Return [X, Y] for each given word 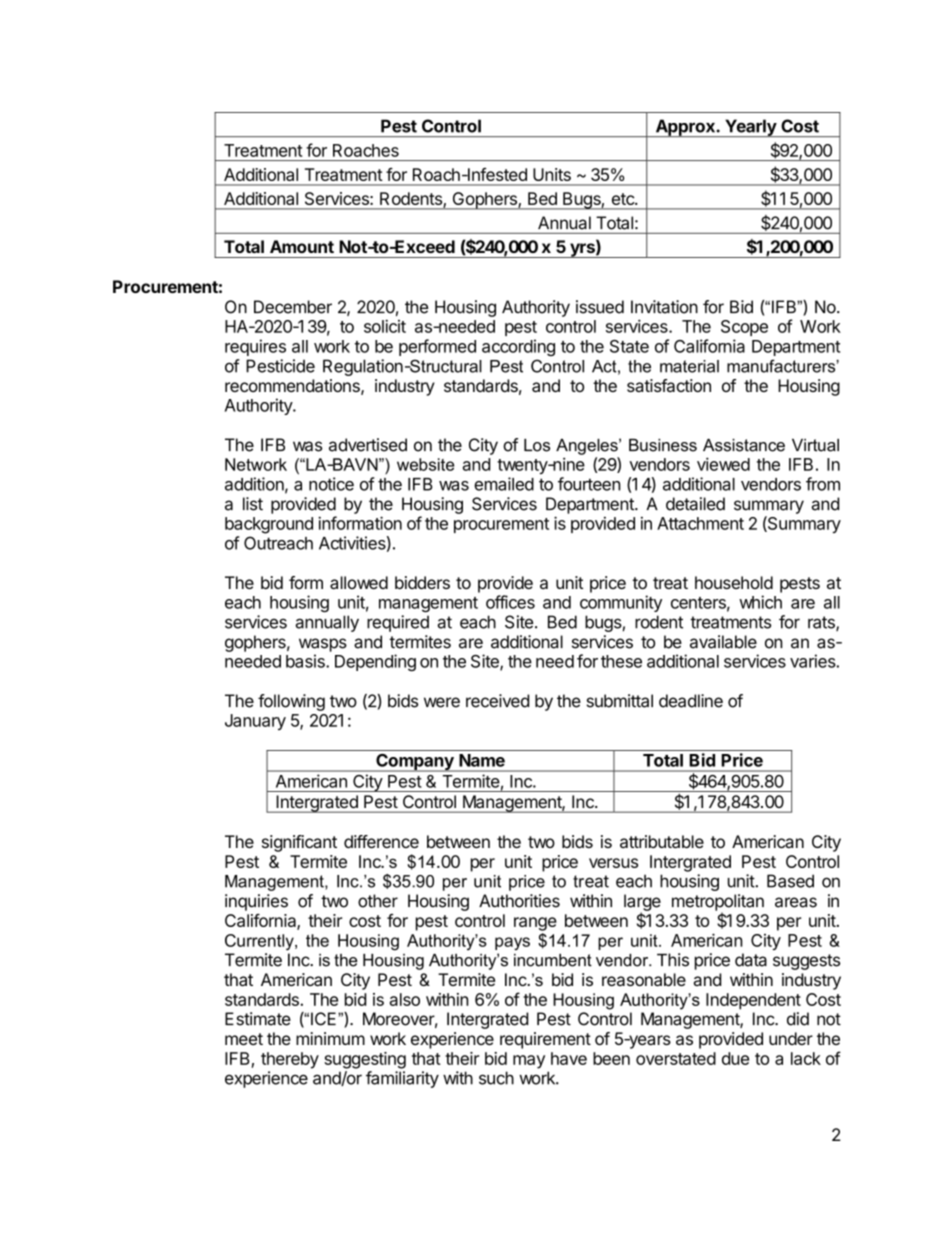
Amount [302, 246]
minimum [330, 1038]
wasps [323, 645]
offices [510, 602]
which [760, 602]
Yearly [750, 128]
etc [624, 199]
